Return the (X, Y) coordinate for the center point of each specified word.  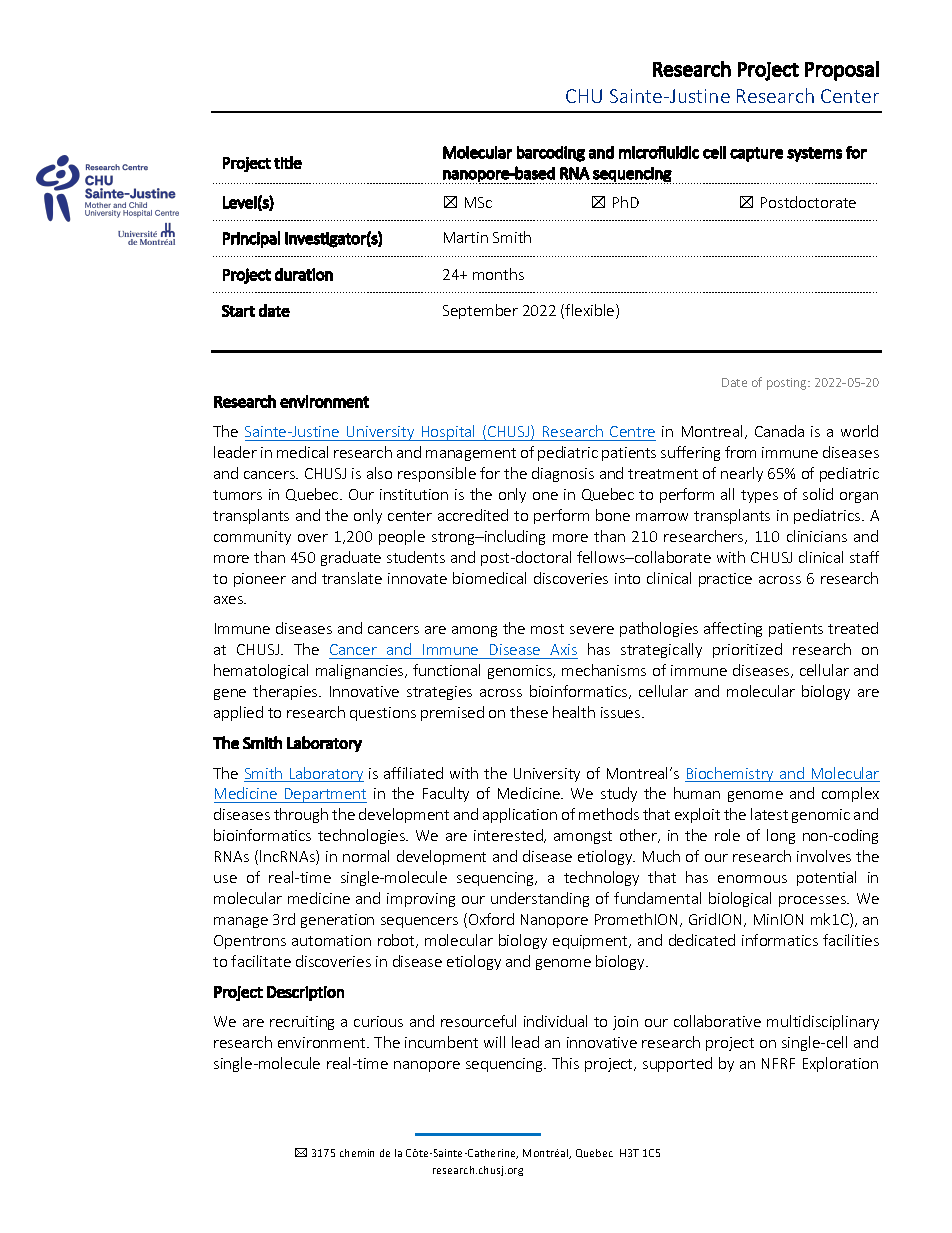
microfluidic (659, 152)
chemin (357, 1153)
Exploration (840, 1064)
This (565, 1063)
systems (814, 154)
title (288, 162)
